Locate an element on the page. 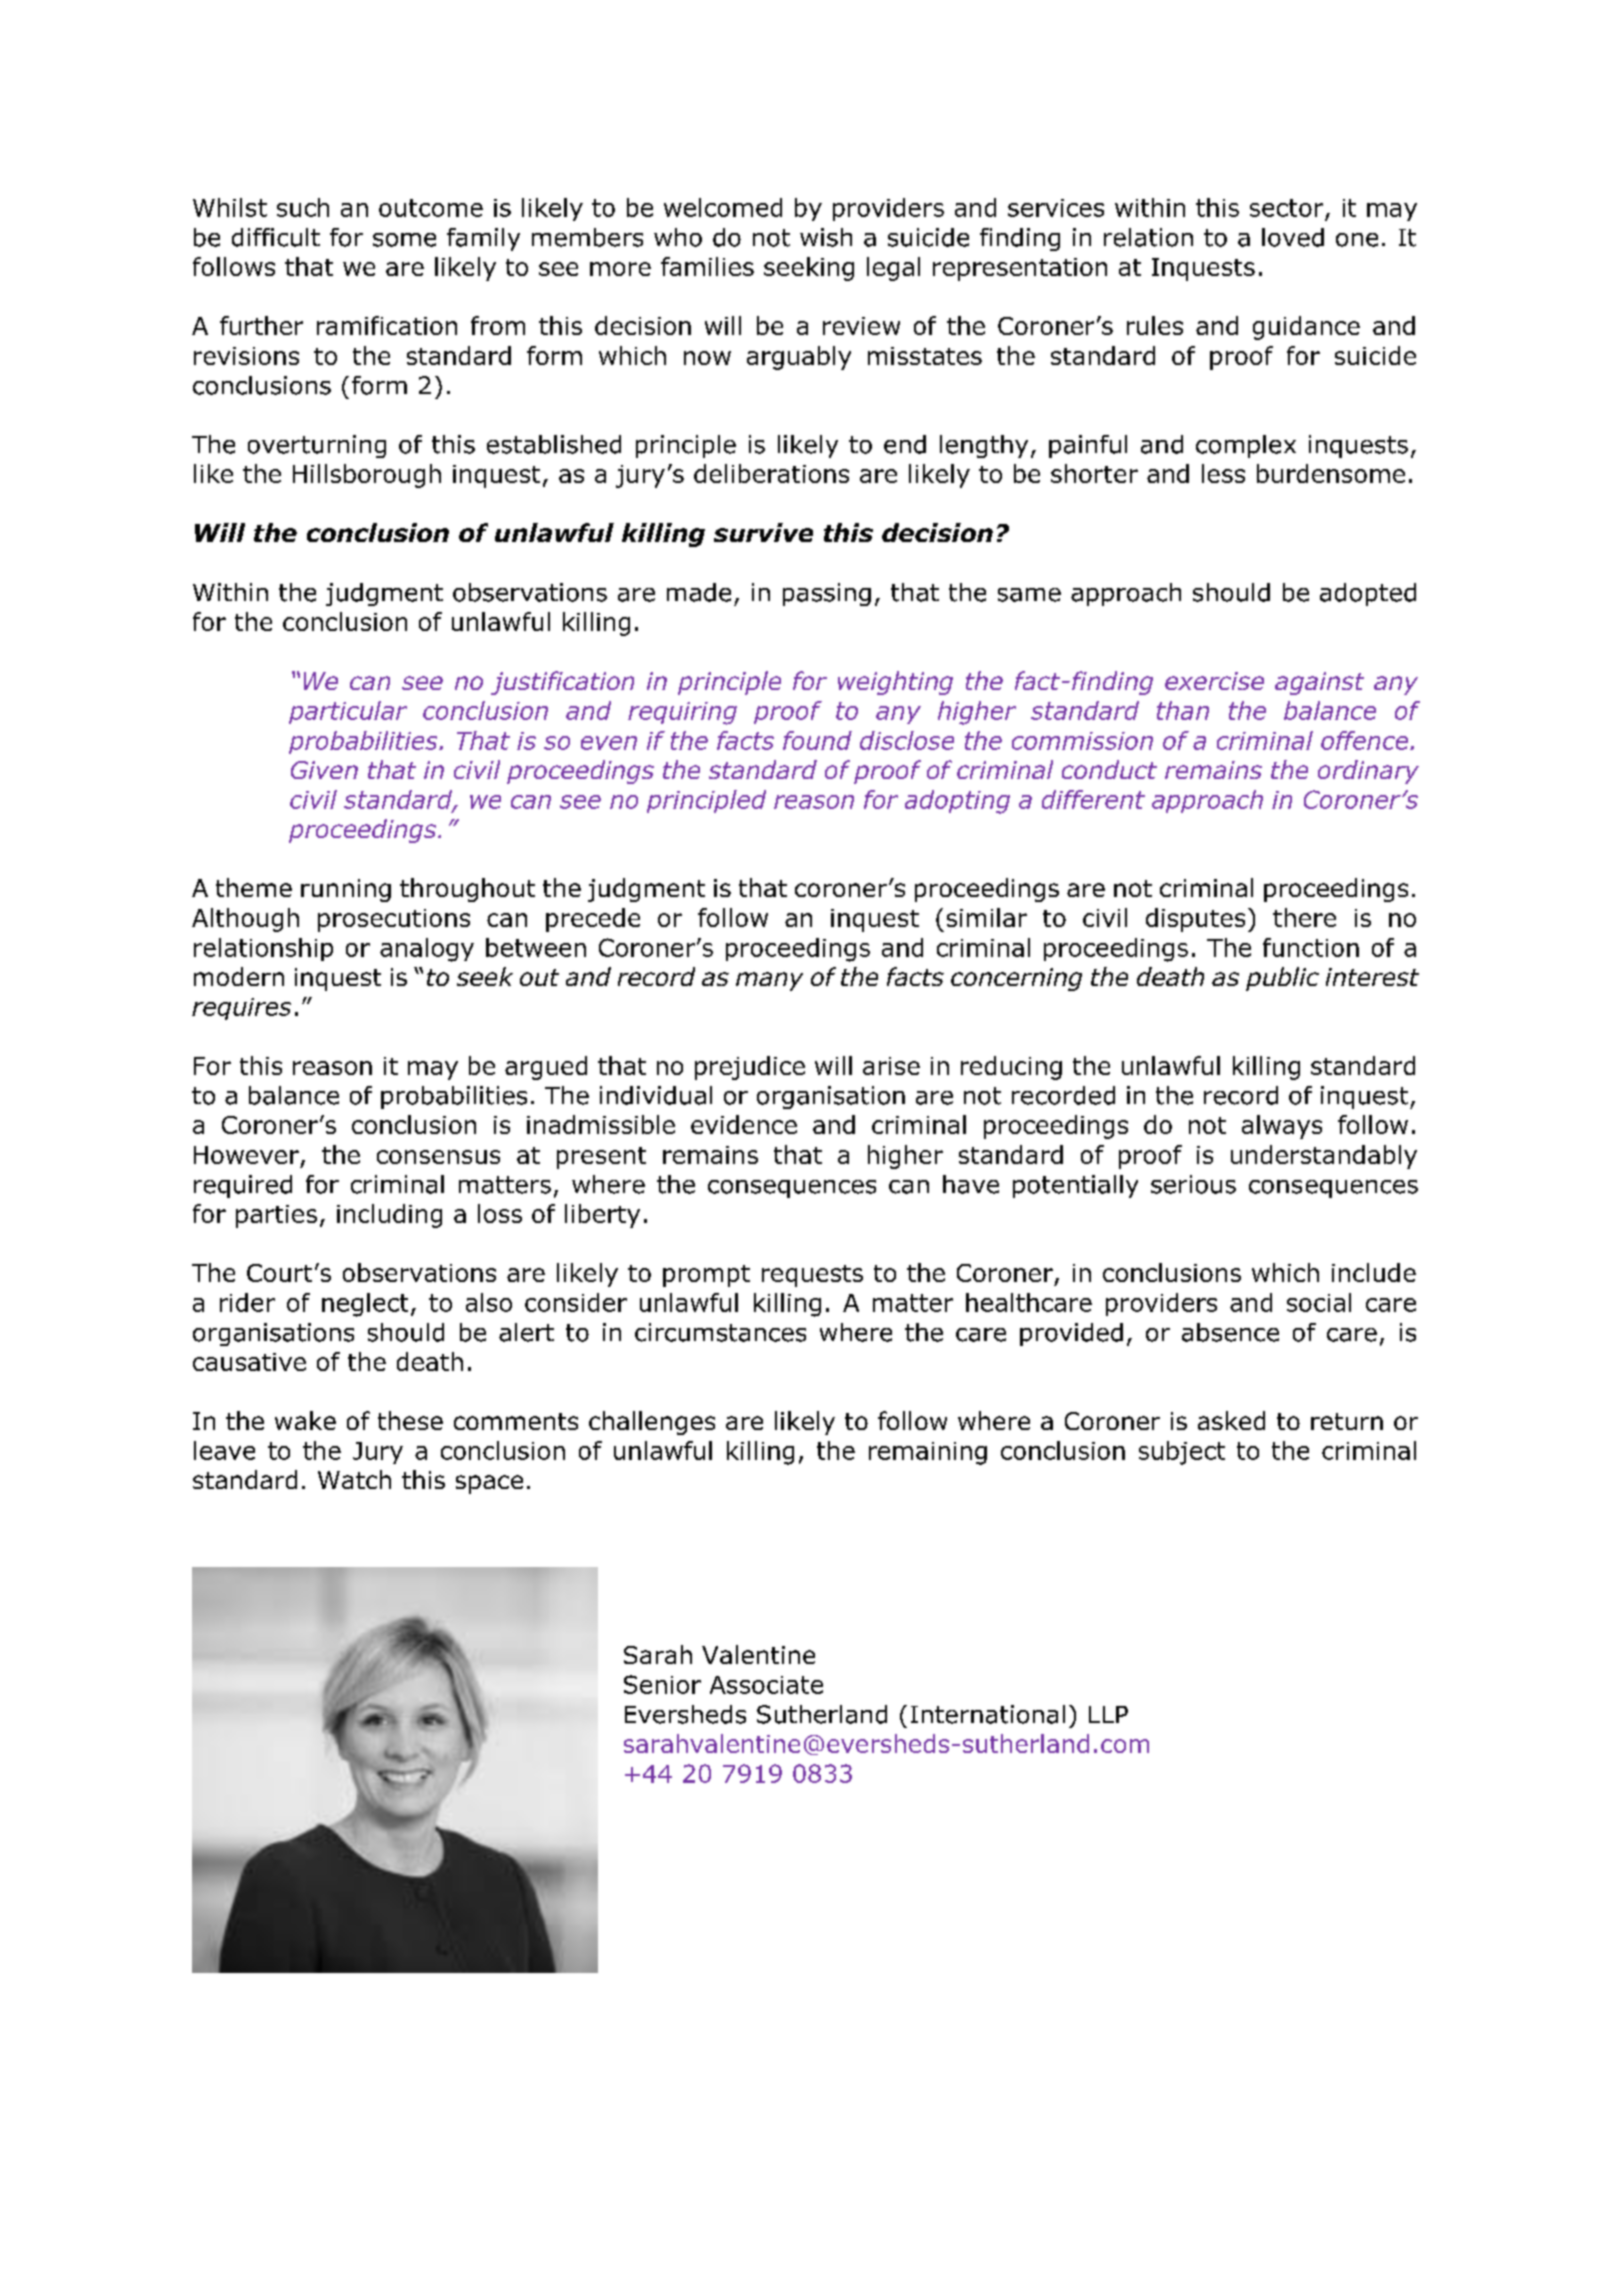 The width and height of the page is (1610, 2278). public is located at coordinates (1282, 979).
